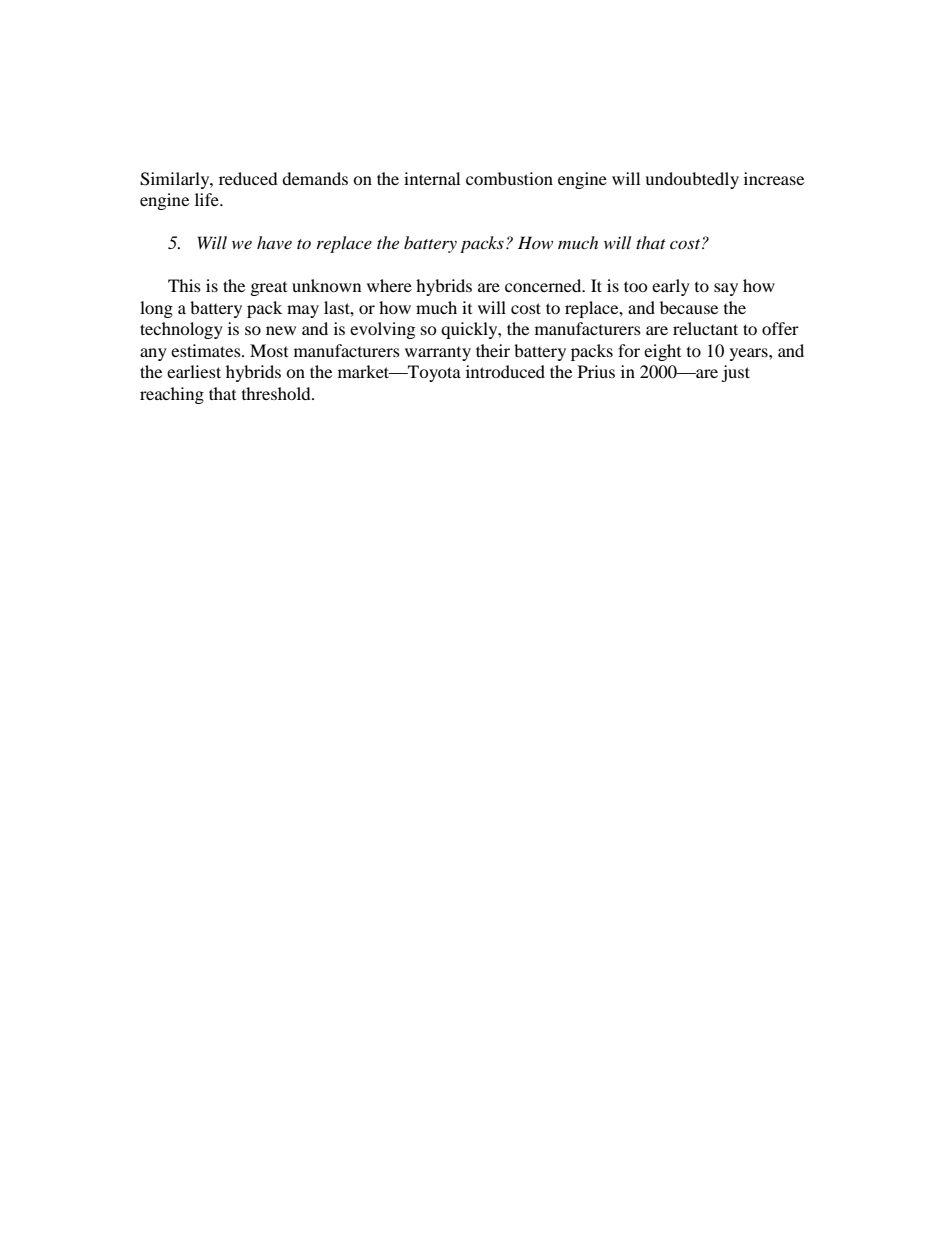 This document has height=1233, width=952. Describe the element at coordinates (207, 350) in the document. I see `estimates` at that location.
